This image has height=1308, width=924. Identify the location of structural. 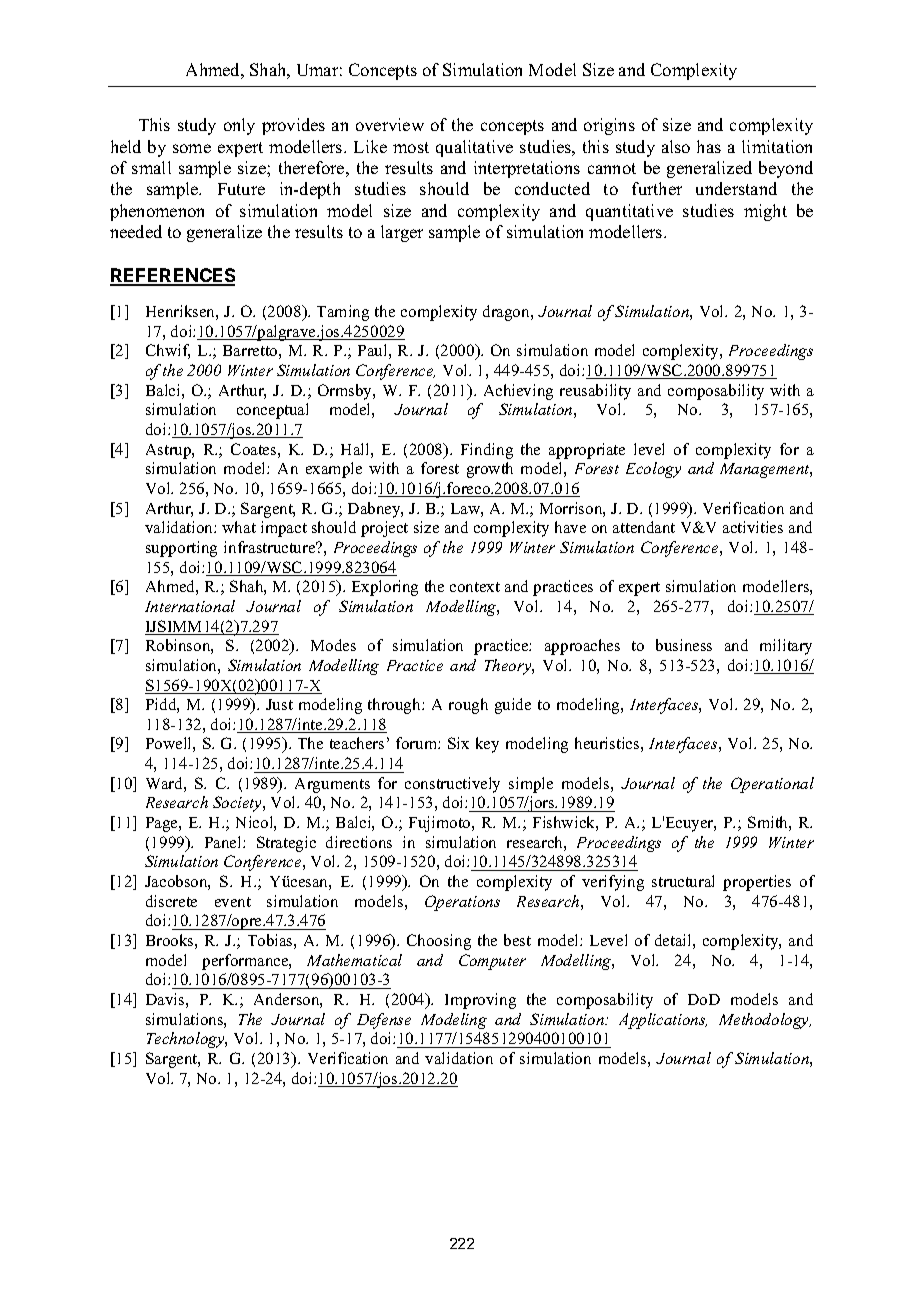
(683, 881).
